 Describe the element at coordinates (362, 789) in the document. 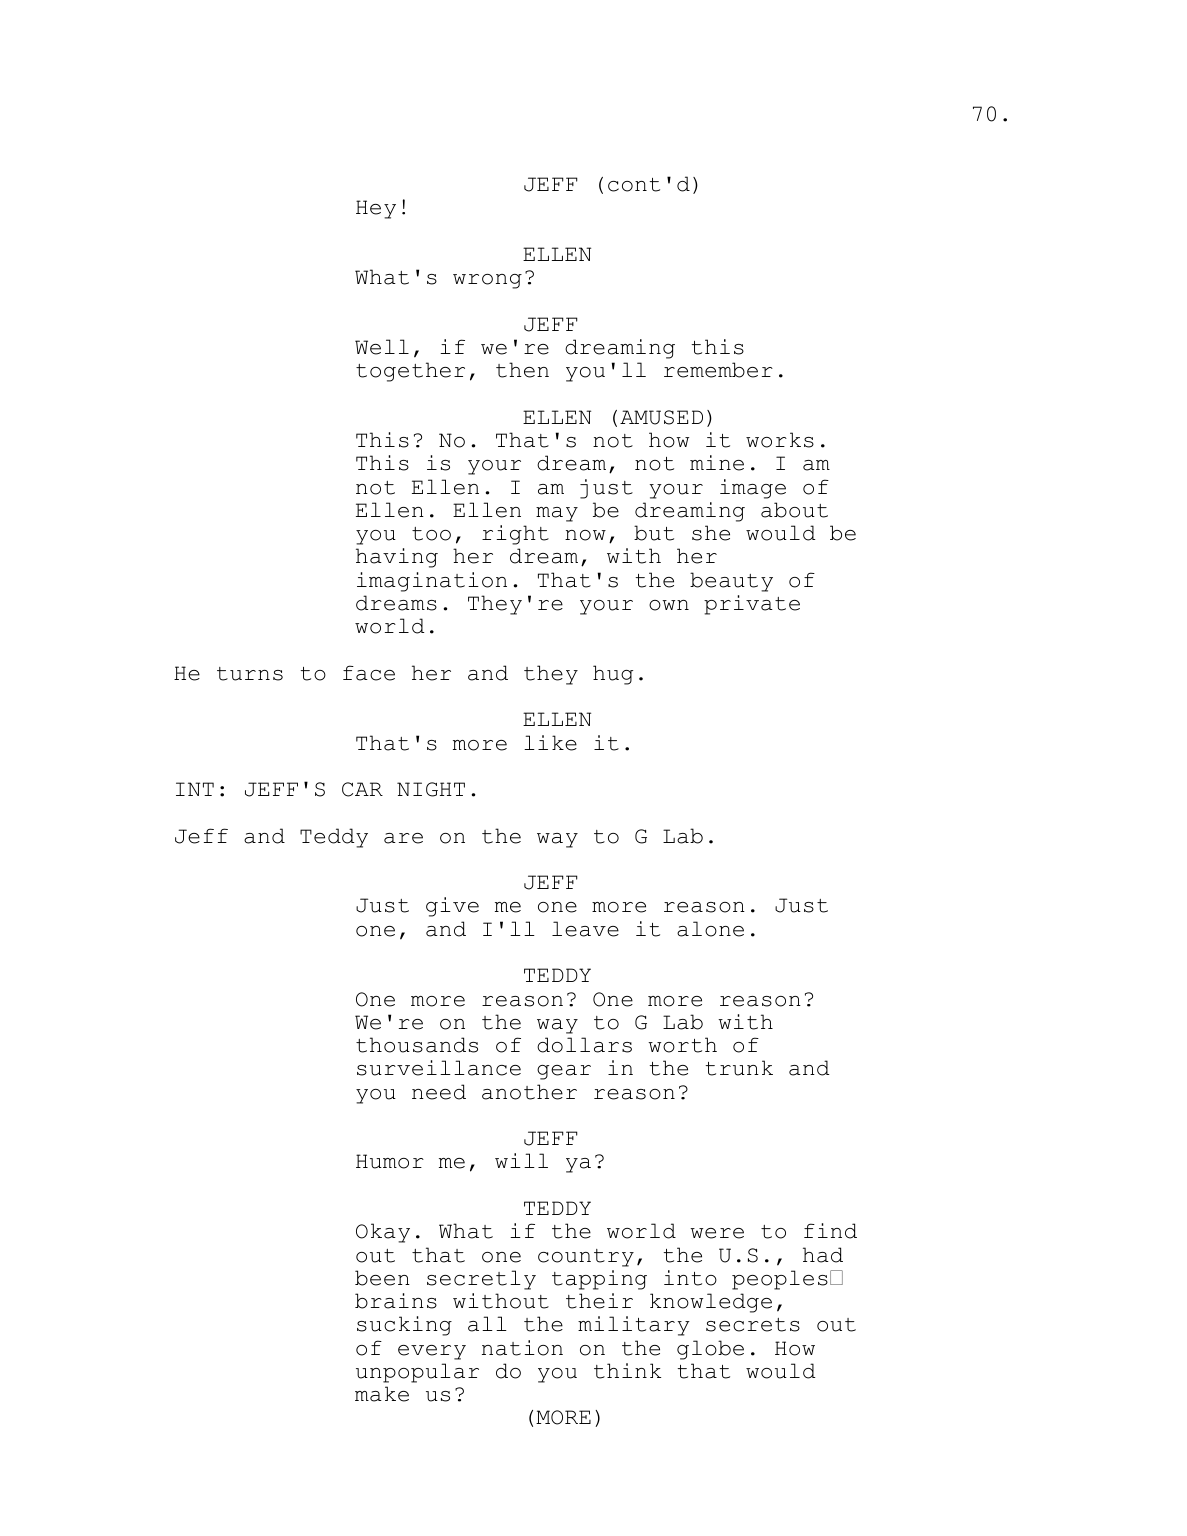

I see `CAR` at that location.
